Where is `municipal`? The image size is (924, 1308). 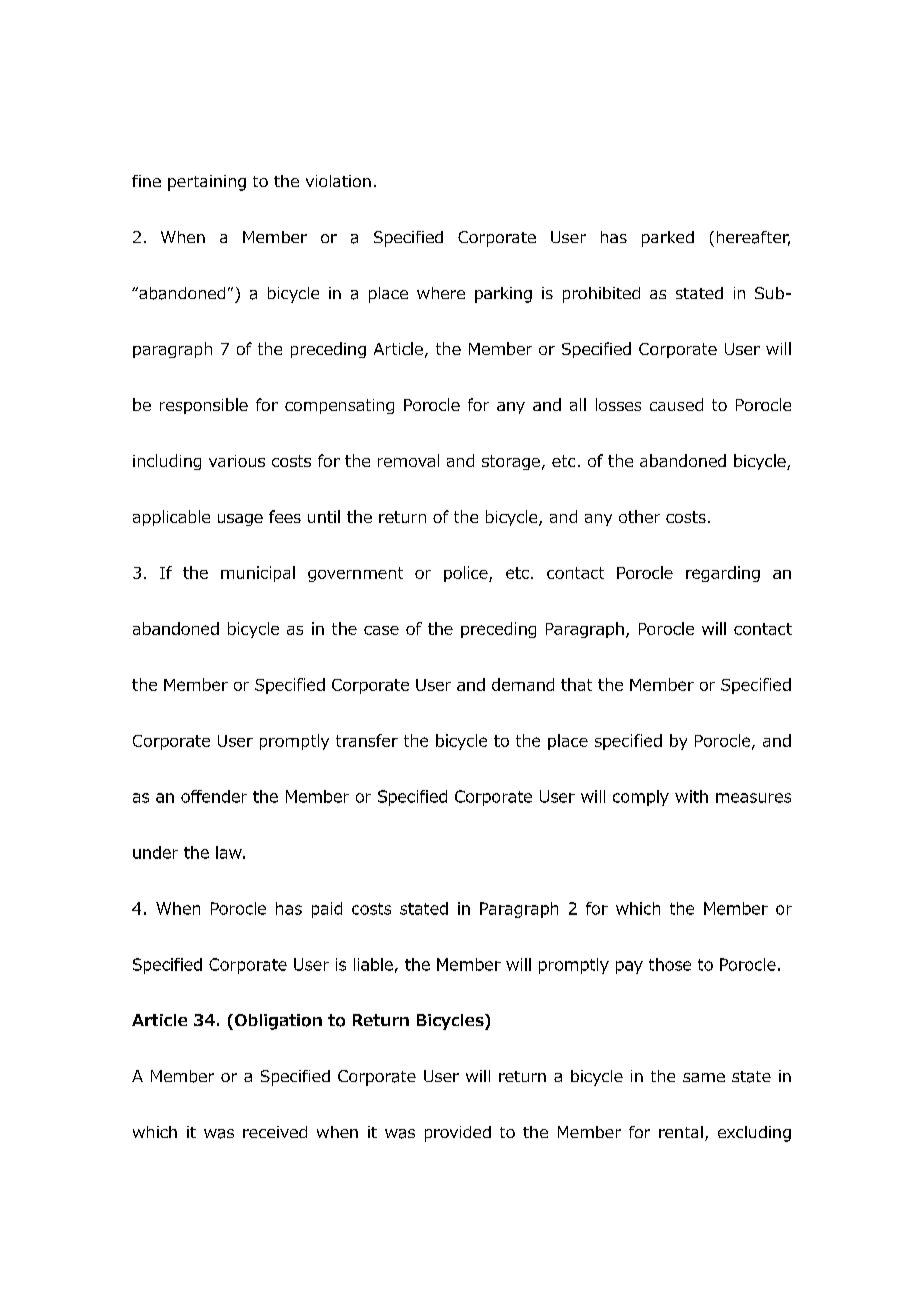
municipal is located at coordinates (258, 574).
